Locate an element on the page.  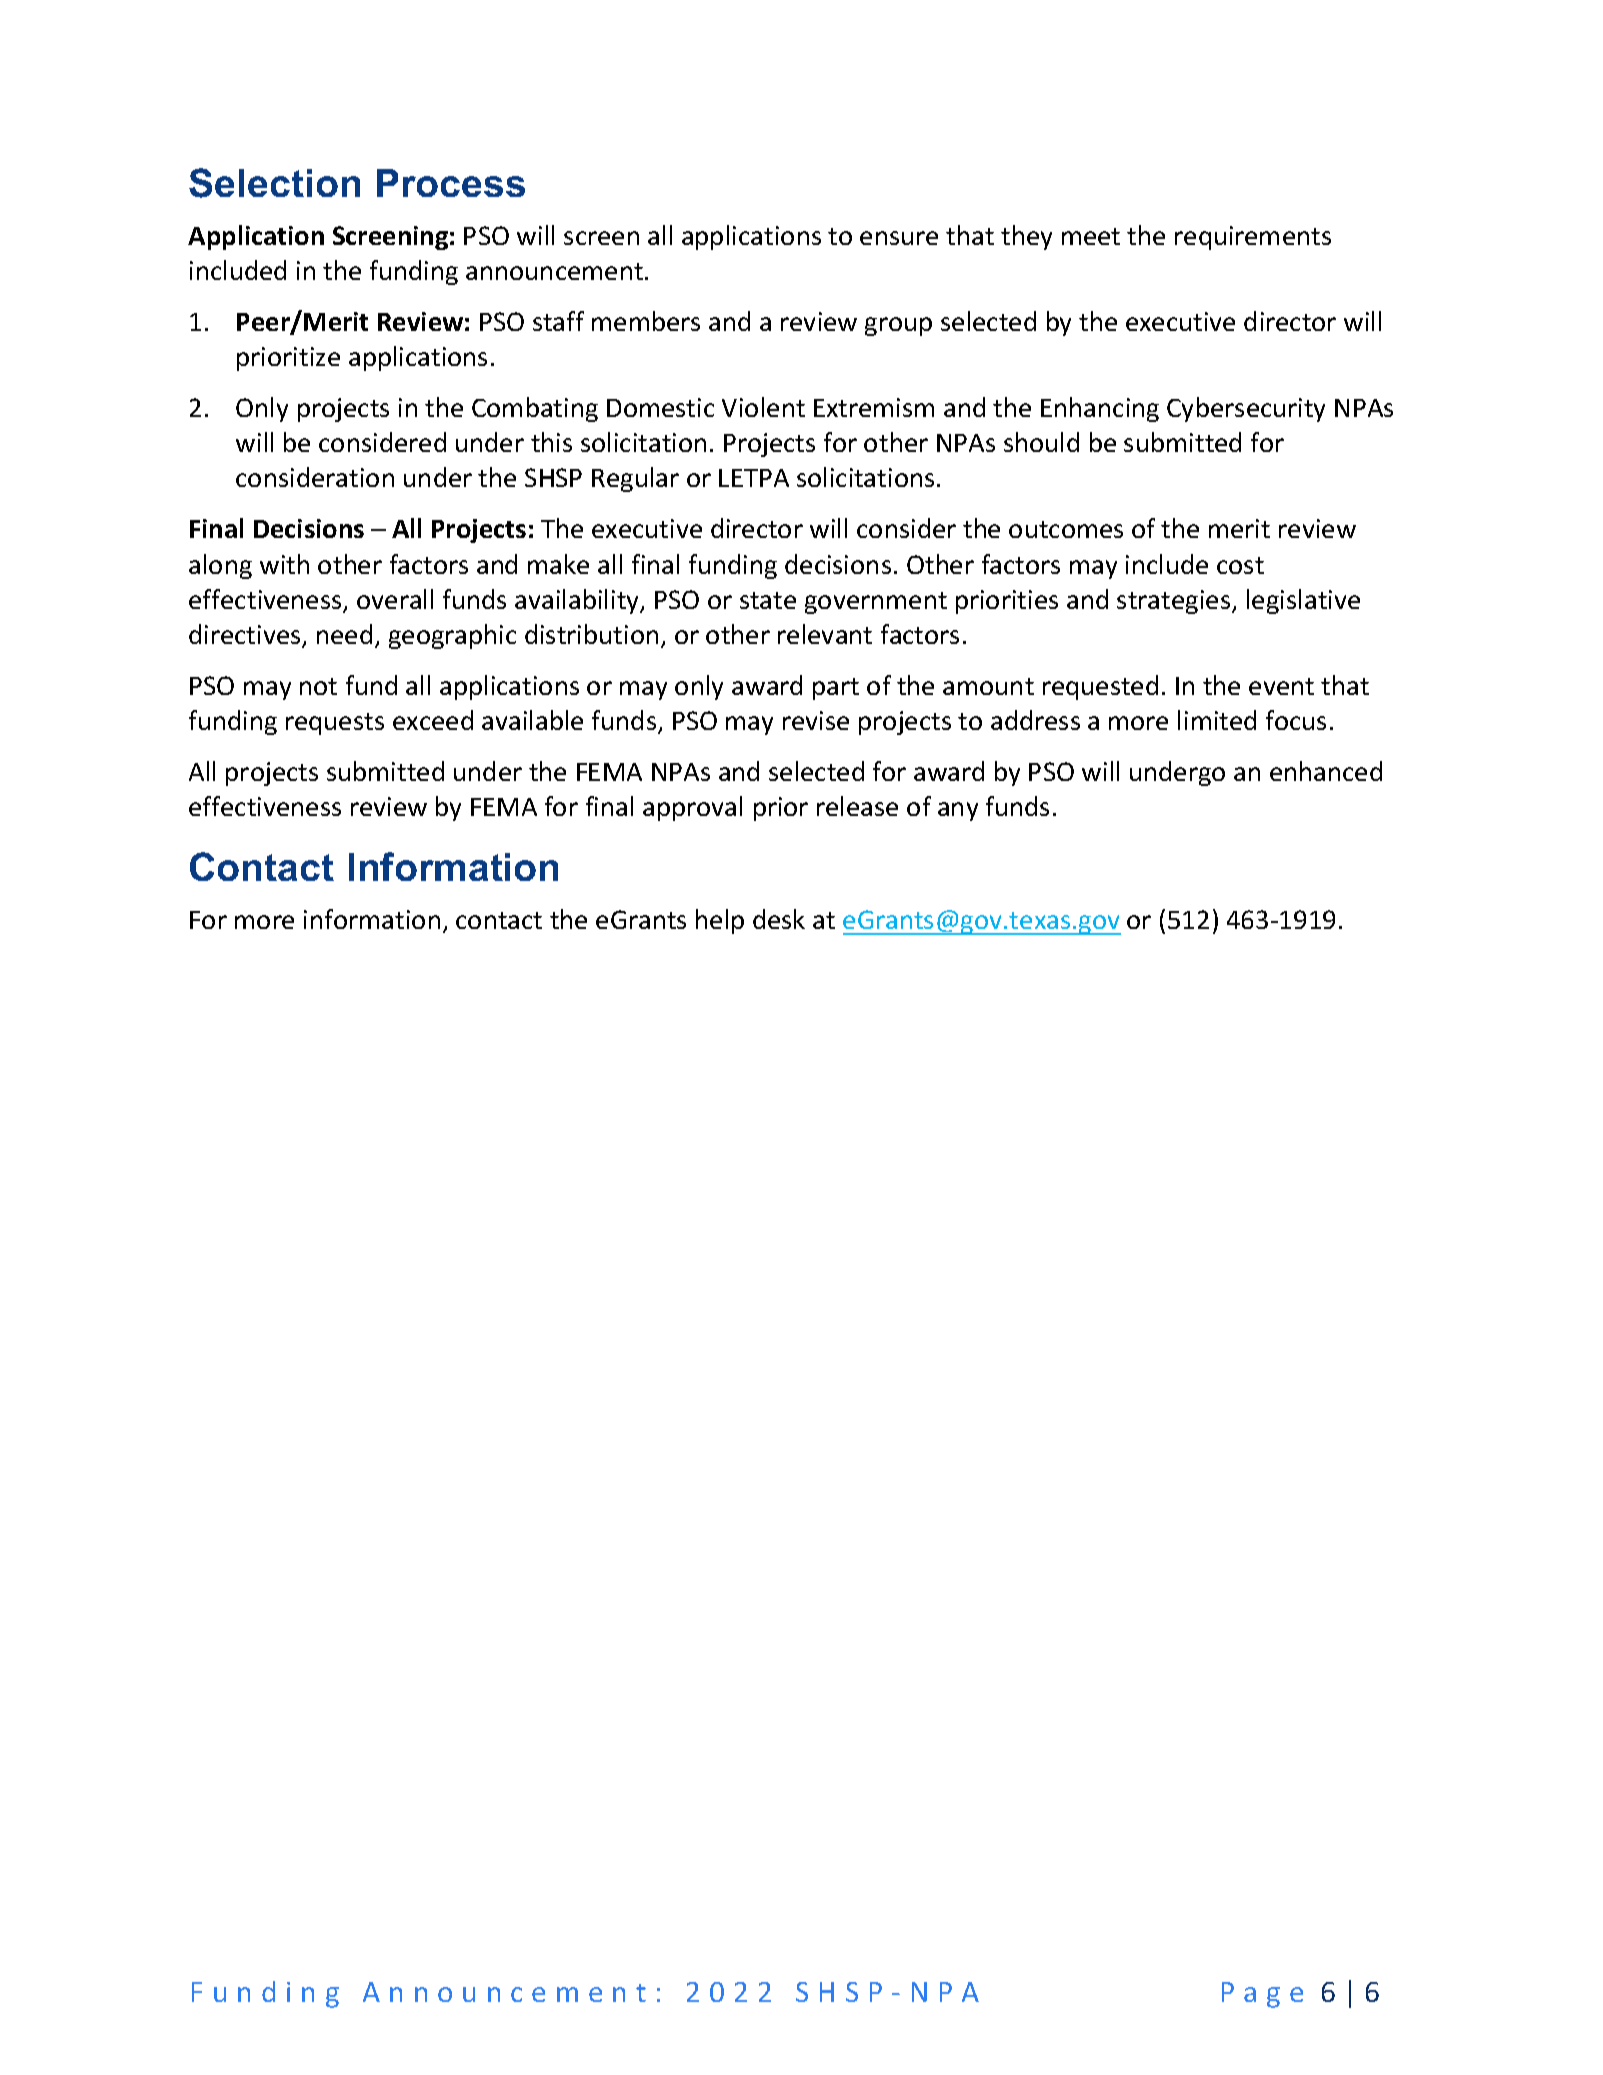
Page is located at coordinates (1262, 1995).
